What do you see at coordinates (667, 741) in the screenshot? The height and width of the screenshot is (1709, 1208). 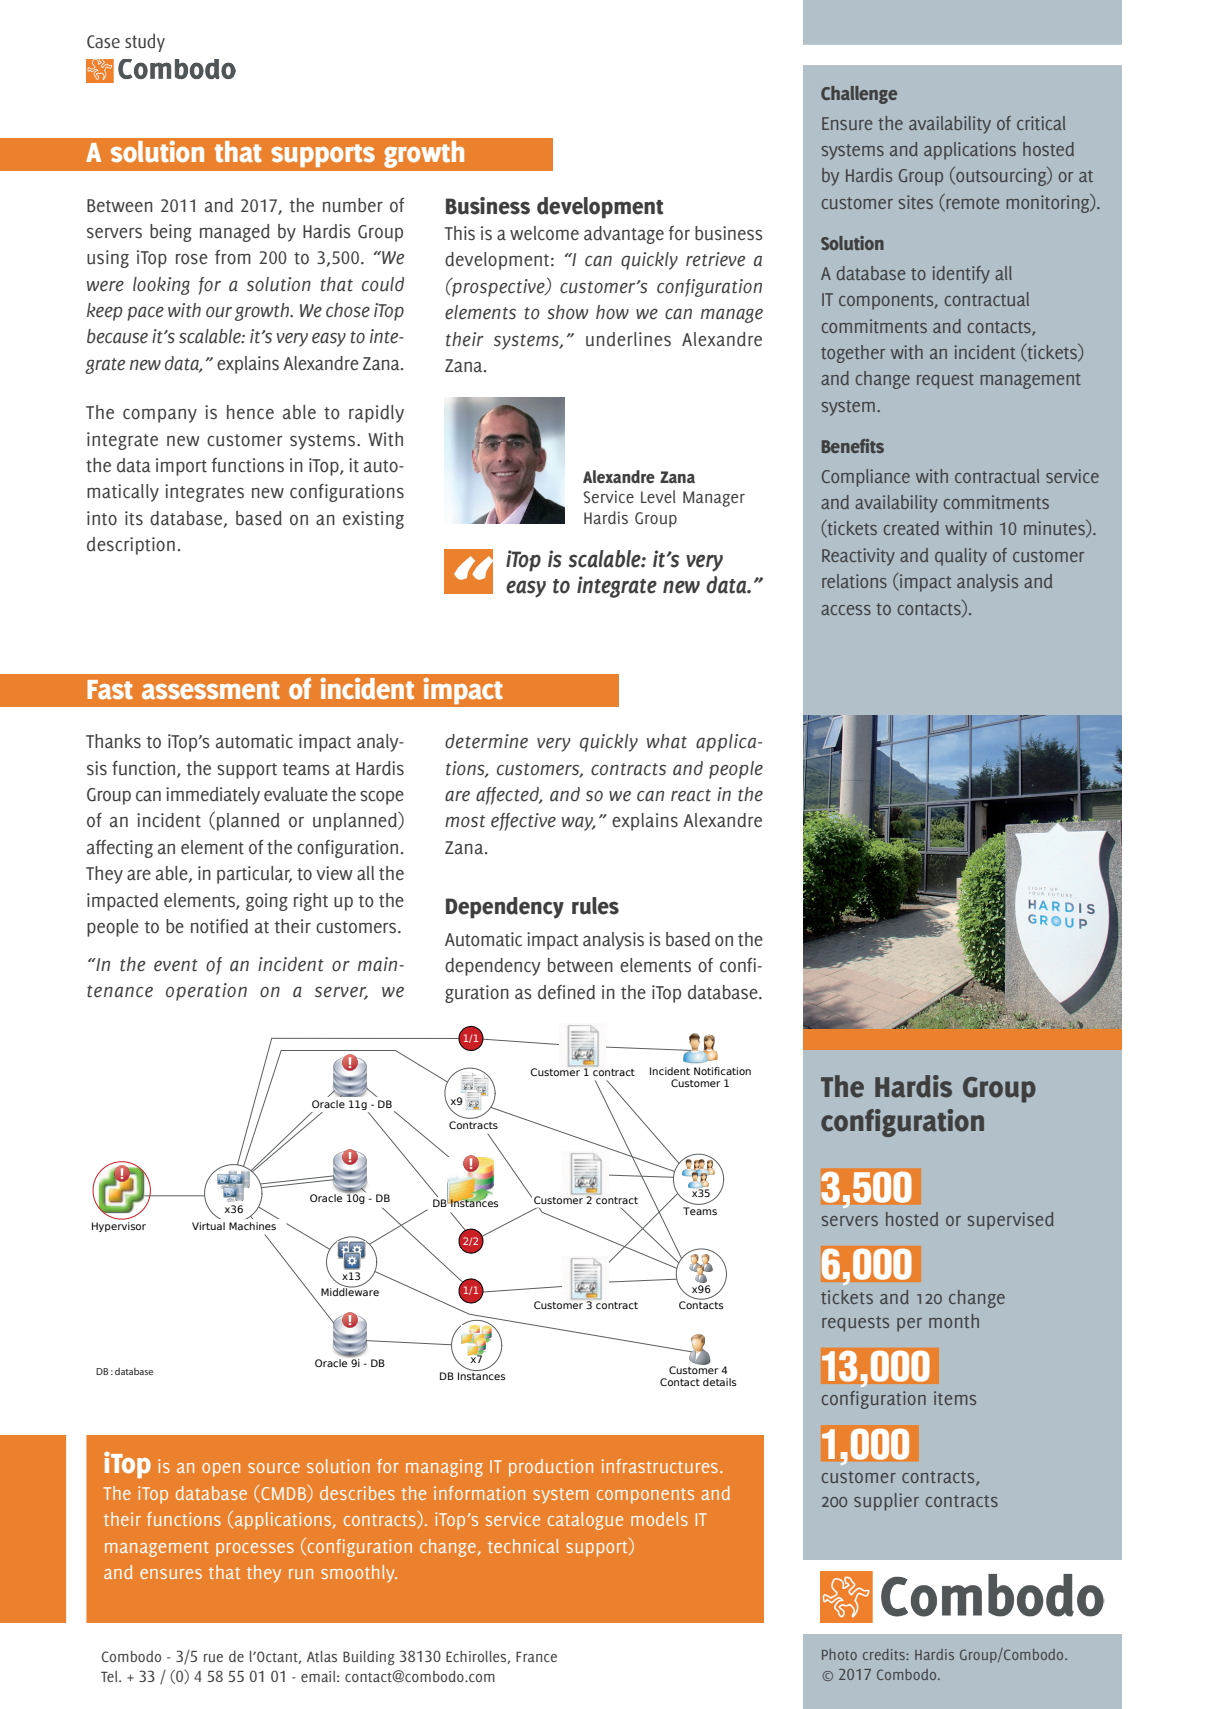 I see `what` at bounding box center [667, 741].
